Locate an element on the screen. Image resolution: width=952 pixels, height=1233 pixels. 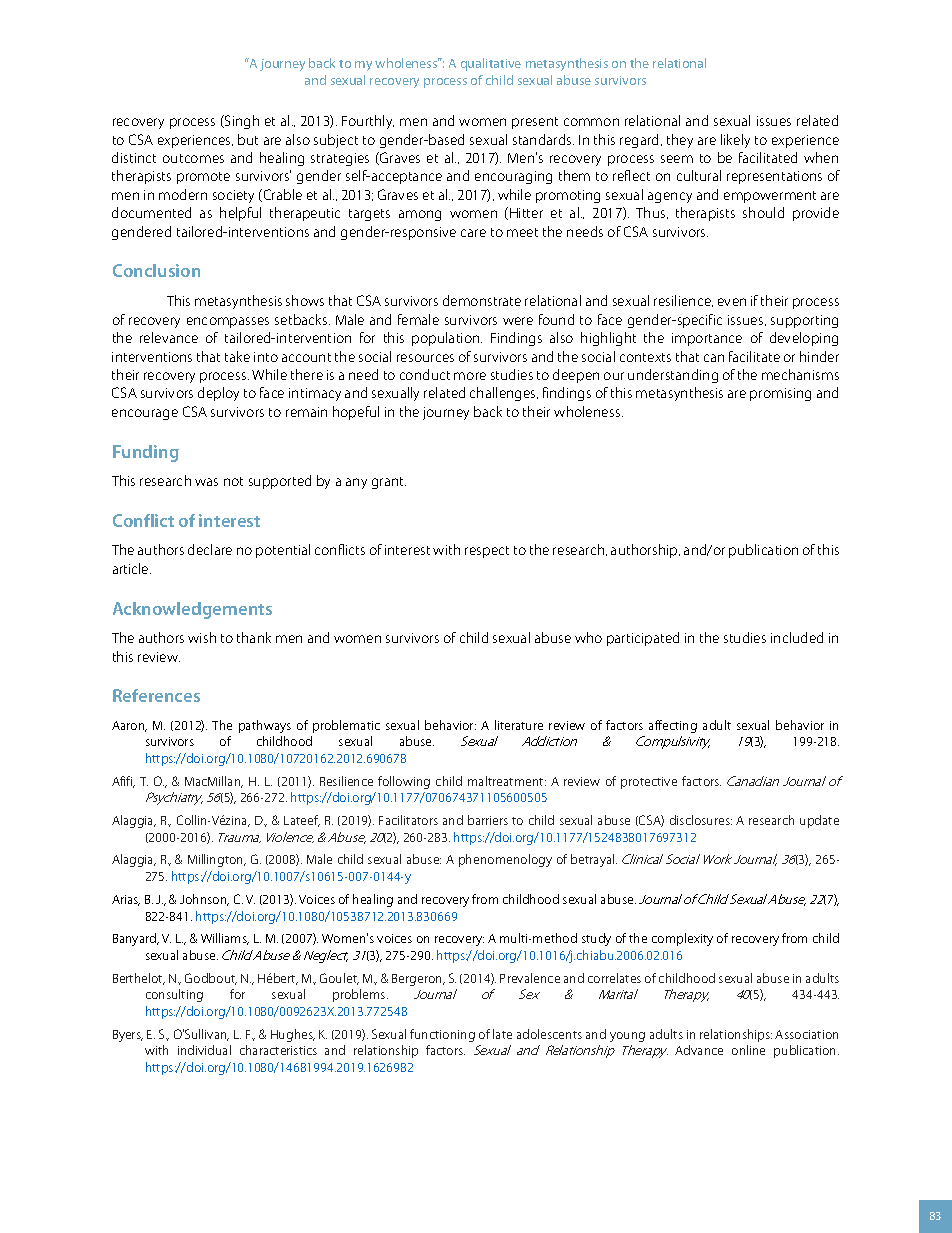
challenges is located at coordinates (504, 394).
